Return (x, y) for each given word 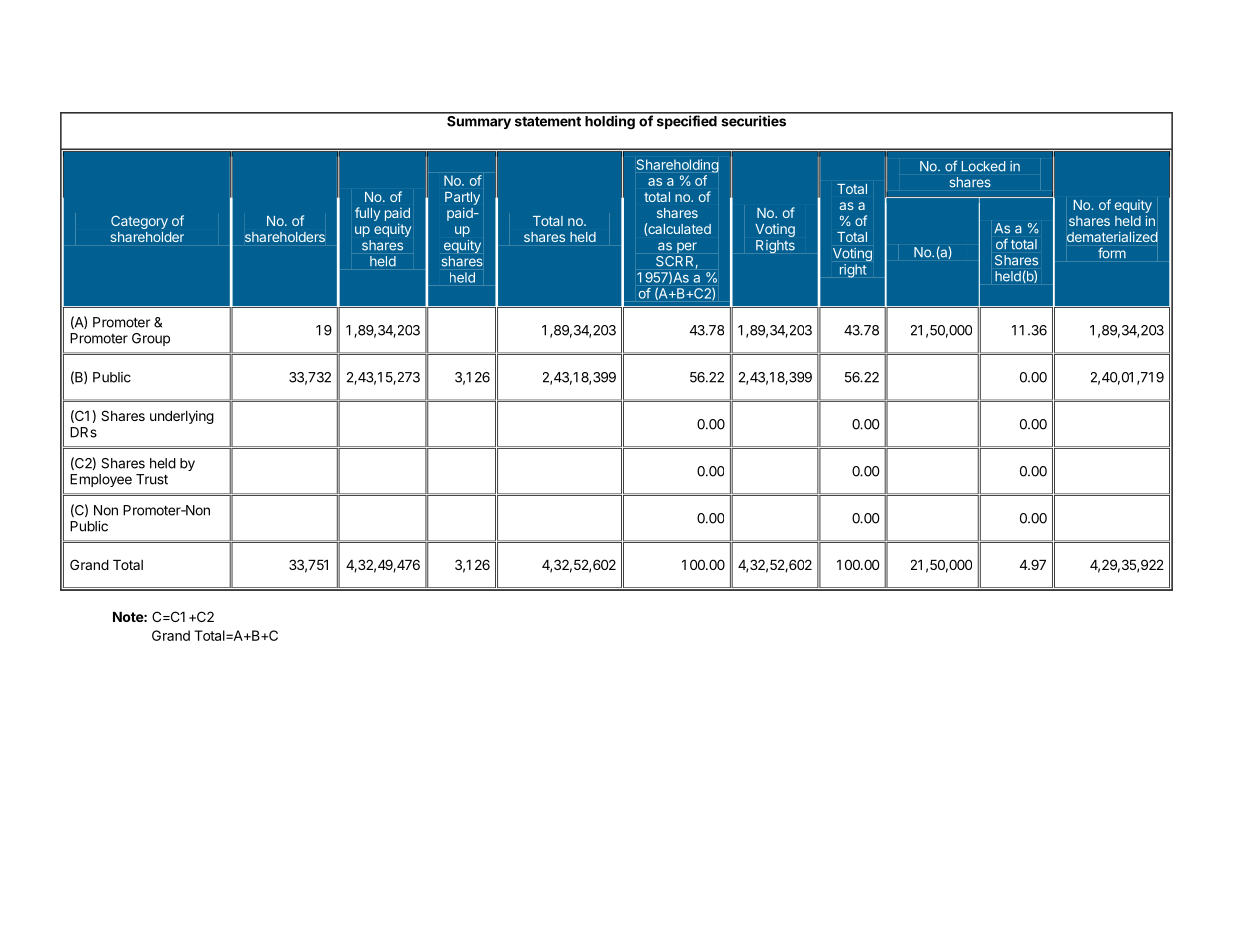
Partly (462, 198)
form (1112, 253)
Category (139, 222)
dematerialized (1112, 236)
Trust (152, 479)
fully (367, 214)
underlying (182, 417)
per (687, 247)
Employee (101, 480)
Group (151, 339)
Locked (983, 166)
